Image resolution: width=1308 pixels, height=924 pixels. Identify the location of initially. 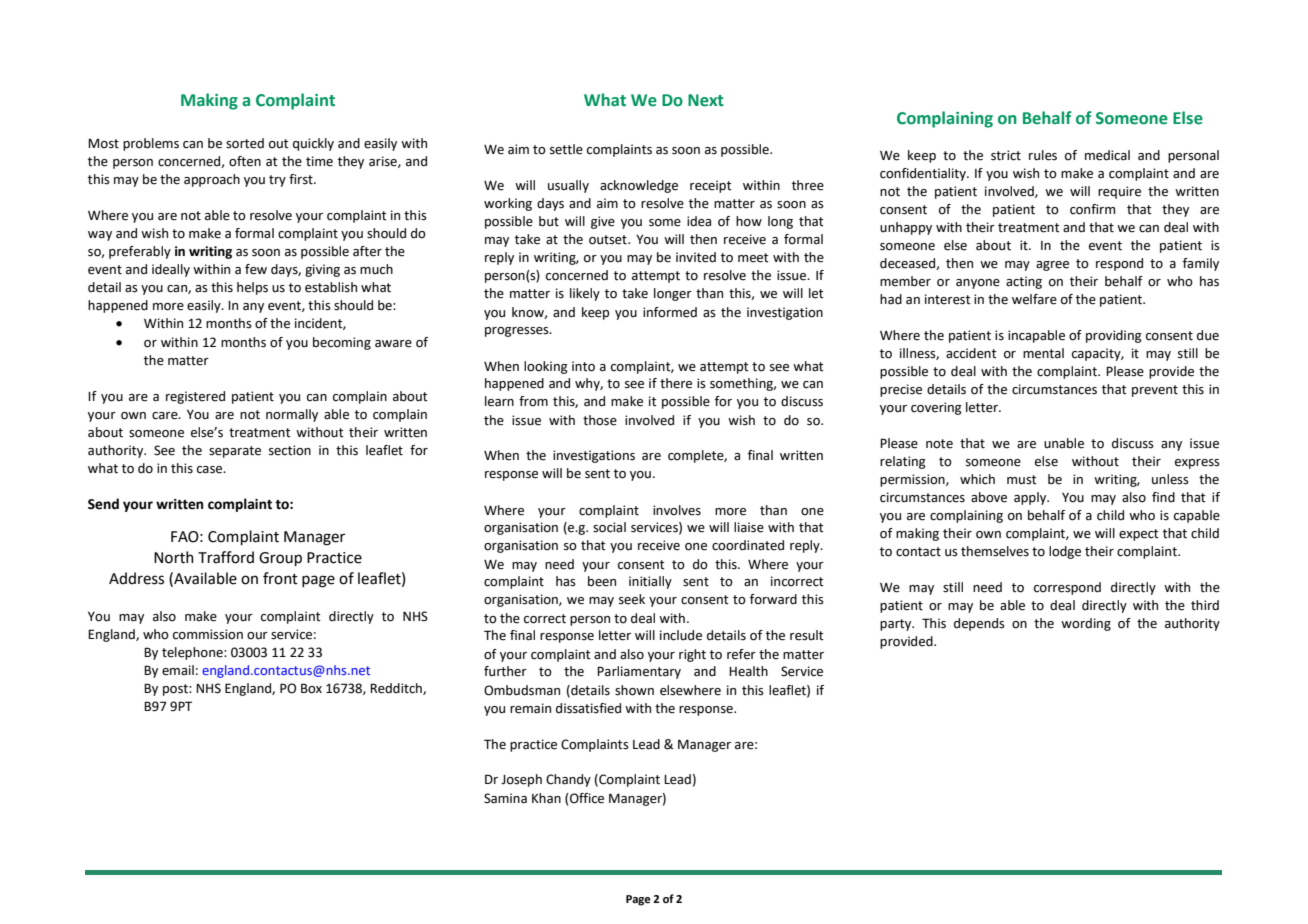
(650, 582).
